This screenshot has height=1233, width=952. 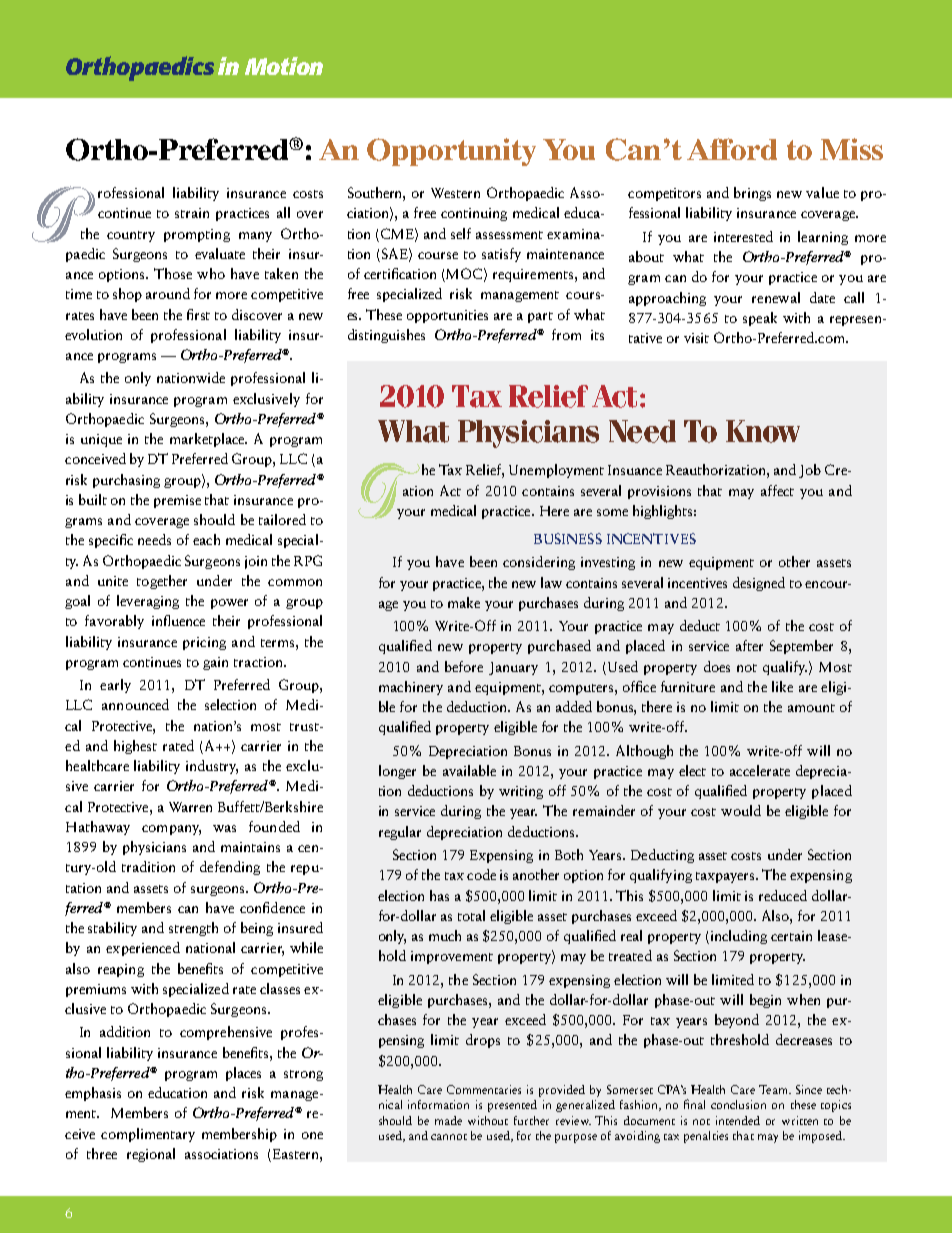 I want to click on regional, so click(x=151, y=1155).
